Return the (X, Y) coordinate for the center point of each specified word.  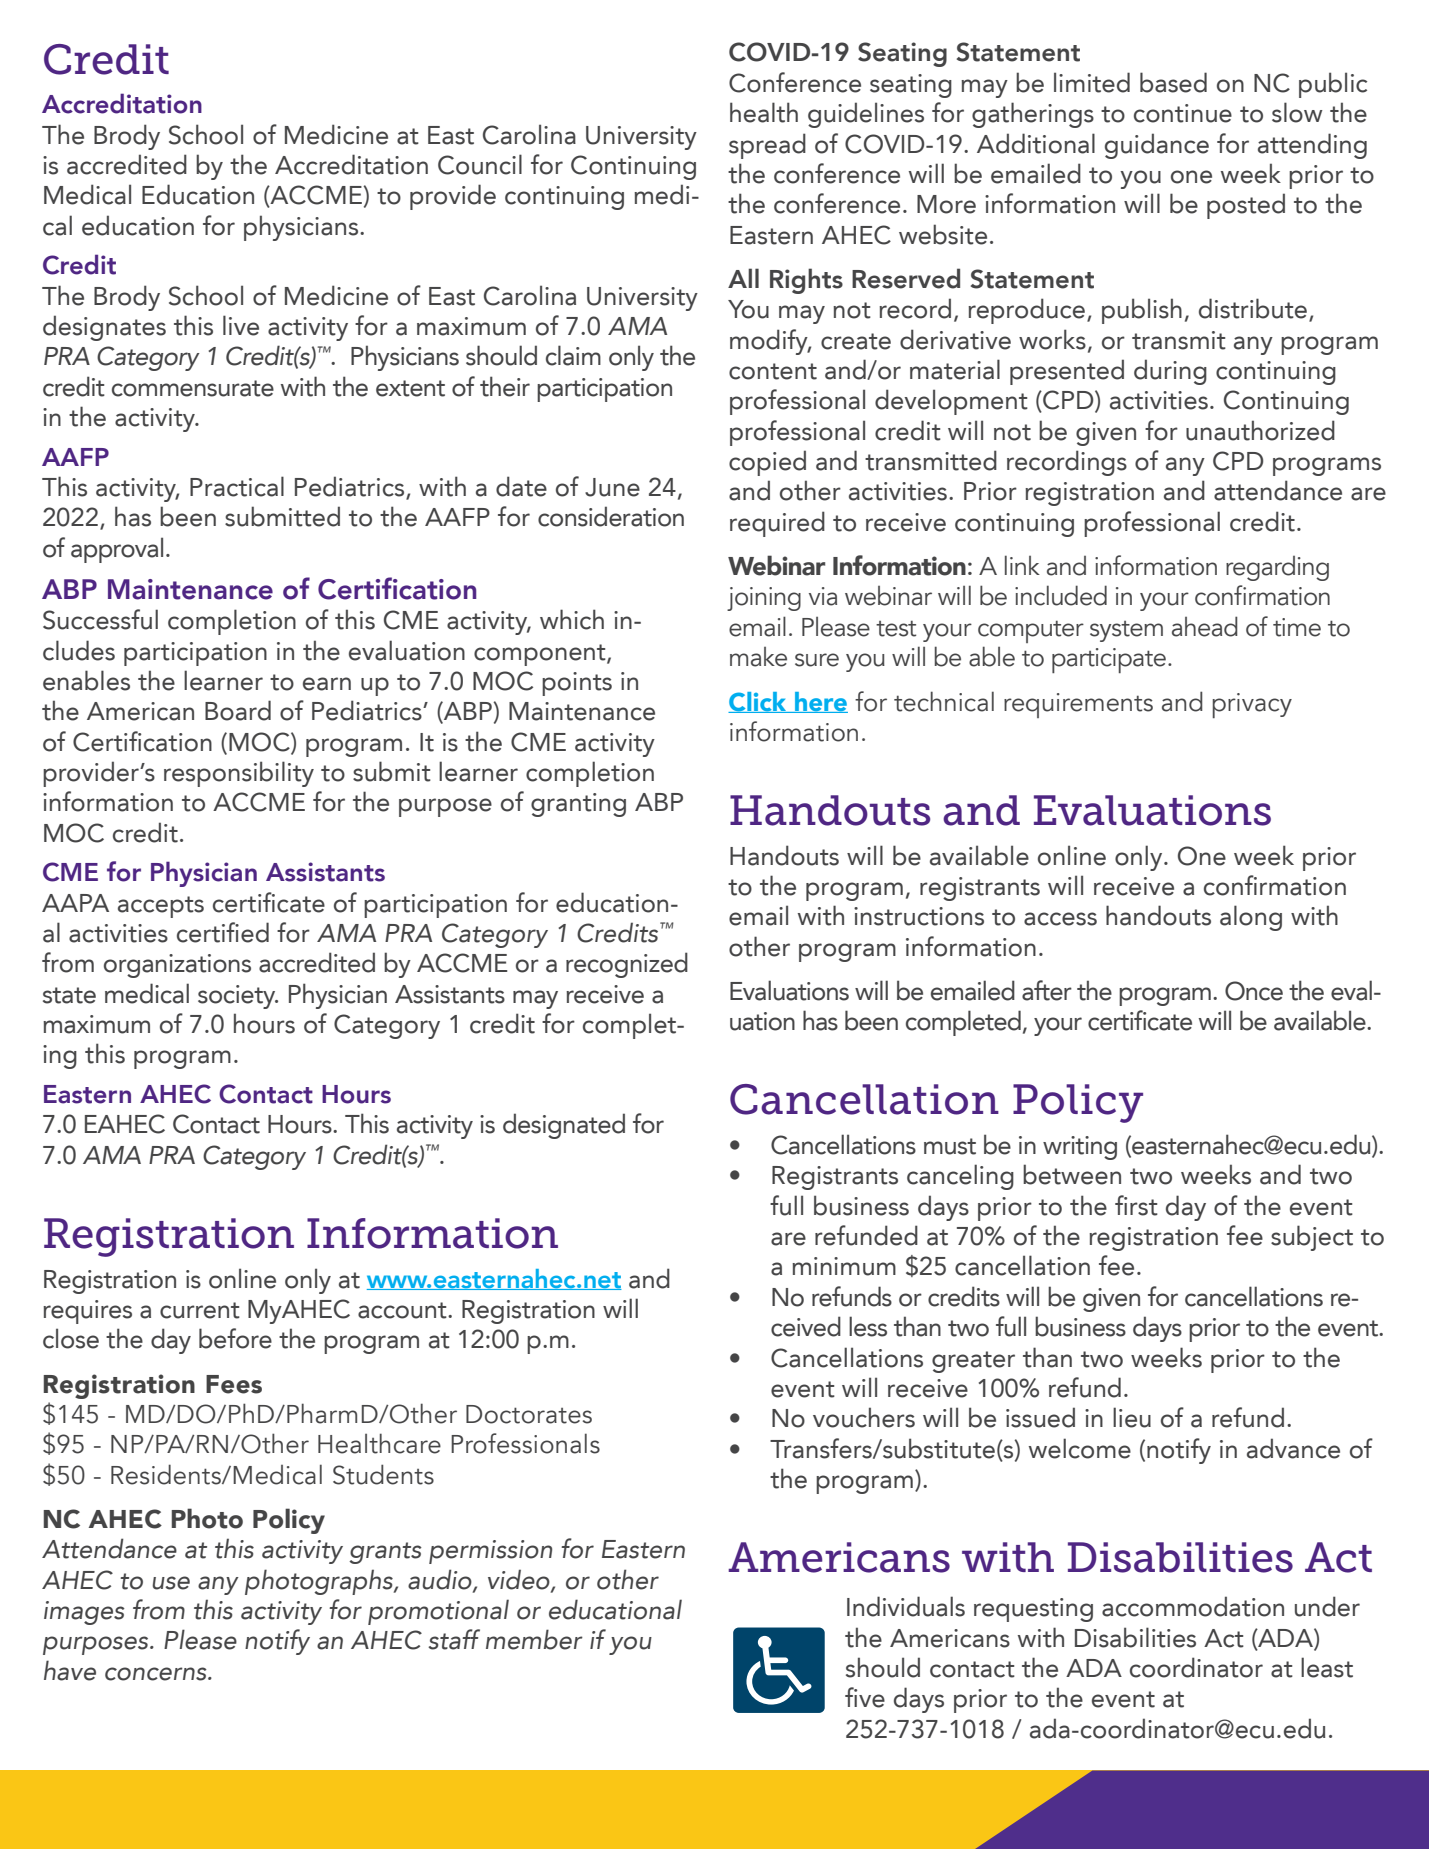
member (534, 1639)
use (171, 1583)
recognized (627, 965)
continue (1183, 113)
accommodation (1193, 1606)
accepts (161, 907)
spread (767, 146)
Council (480, 164)
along (1251, 918)
